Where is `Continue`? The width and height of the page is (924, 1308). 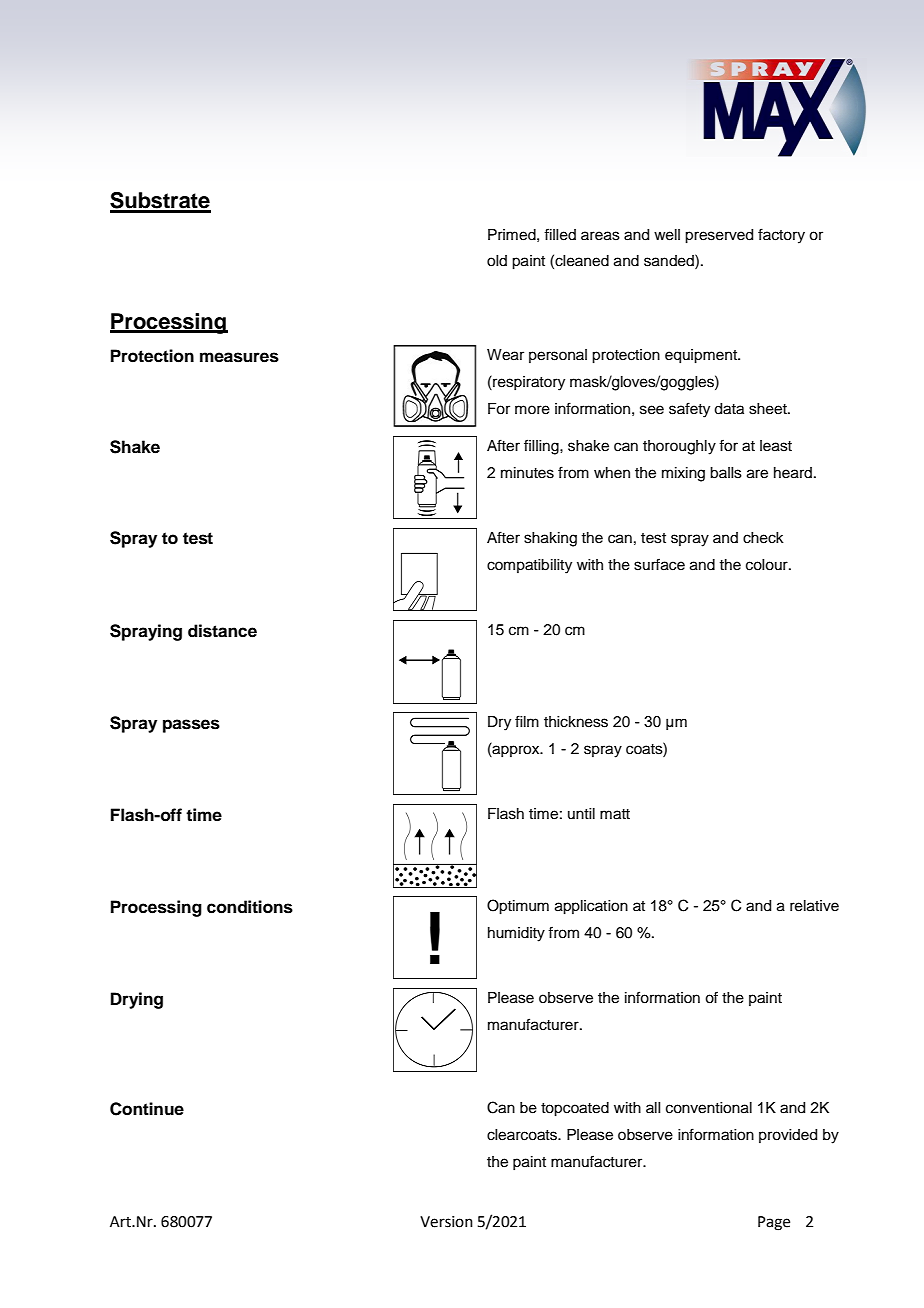 Continue is located at coordinates (147, 1109).
